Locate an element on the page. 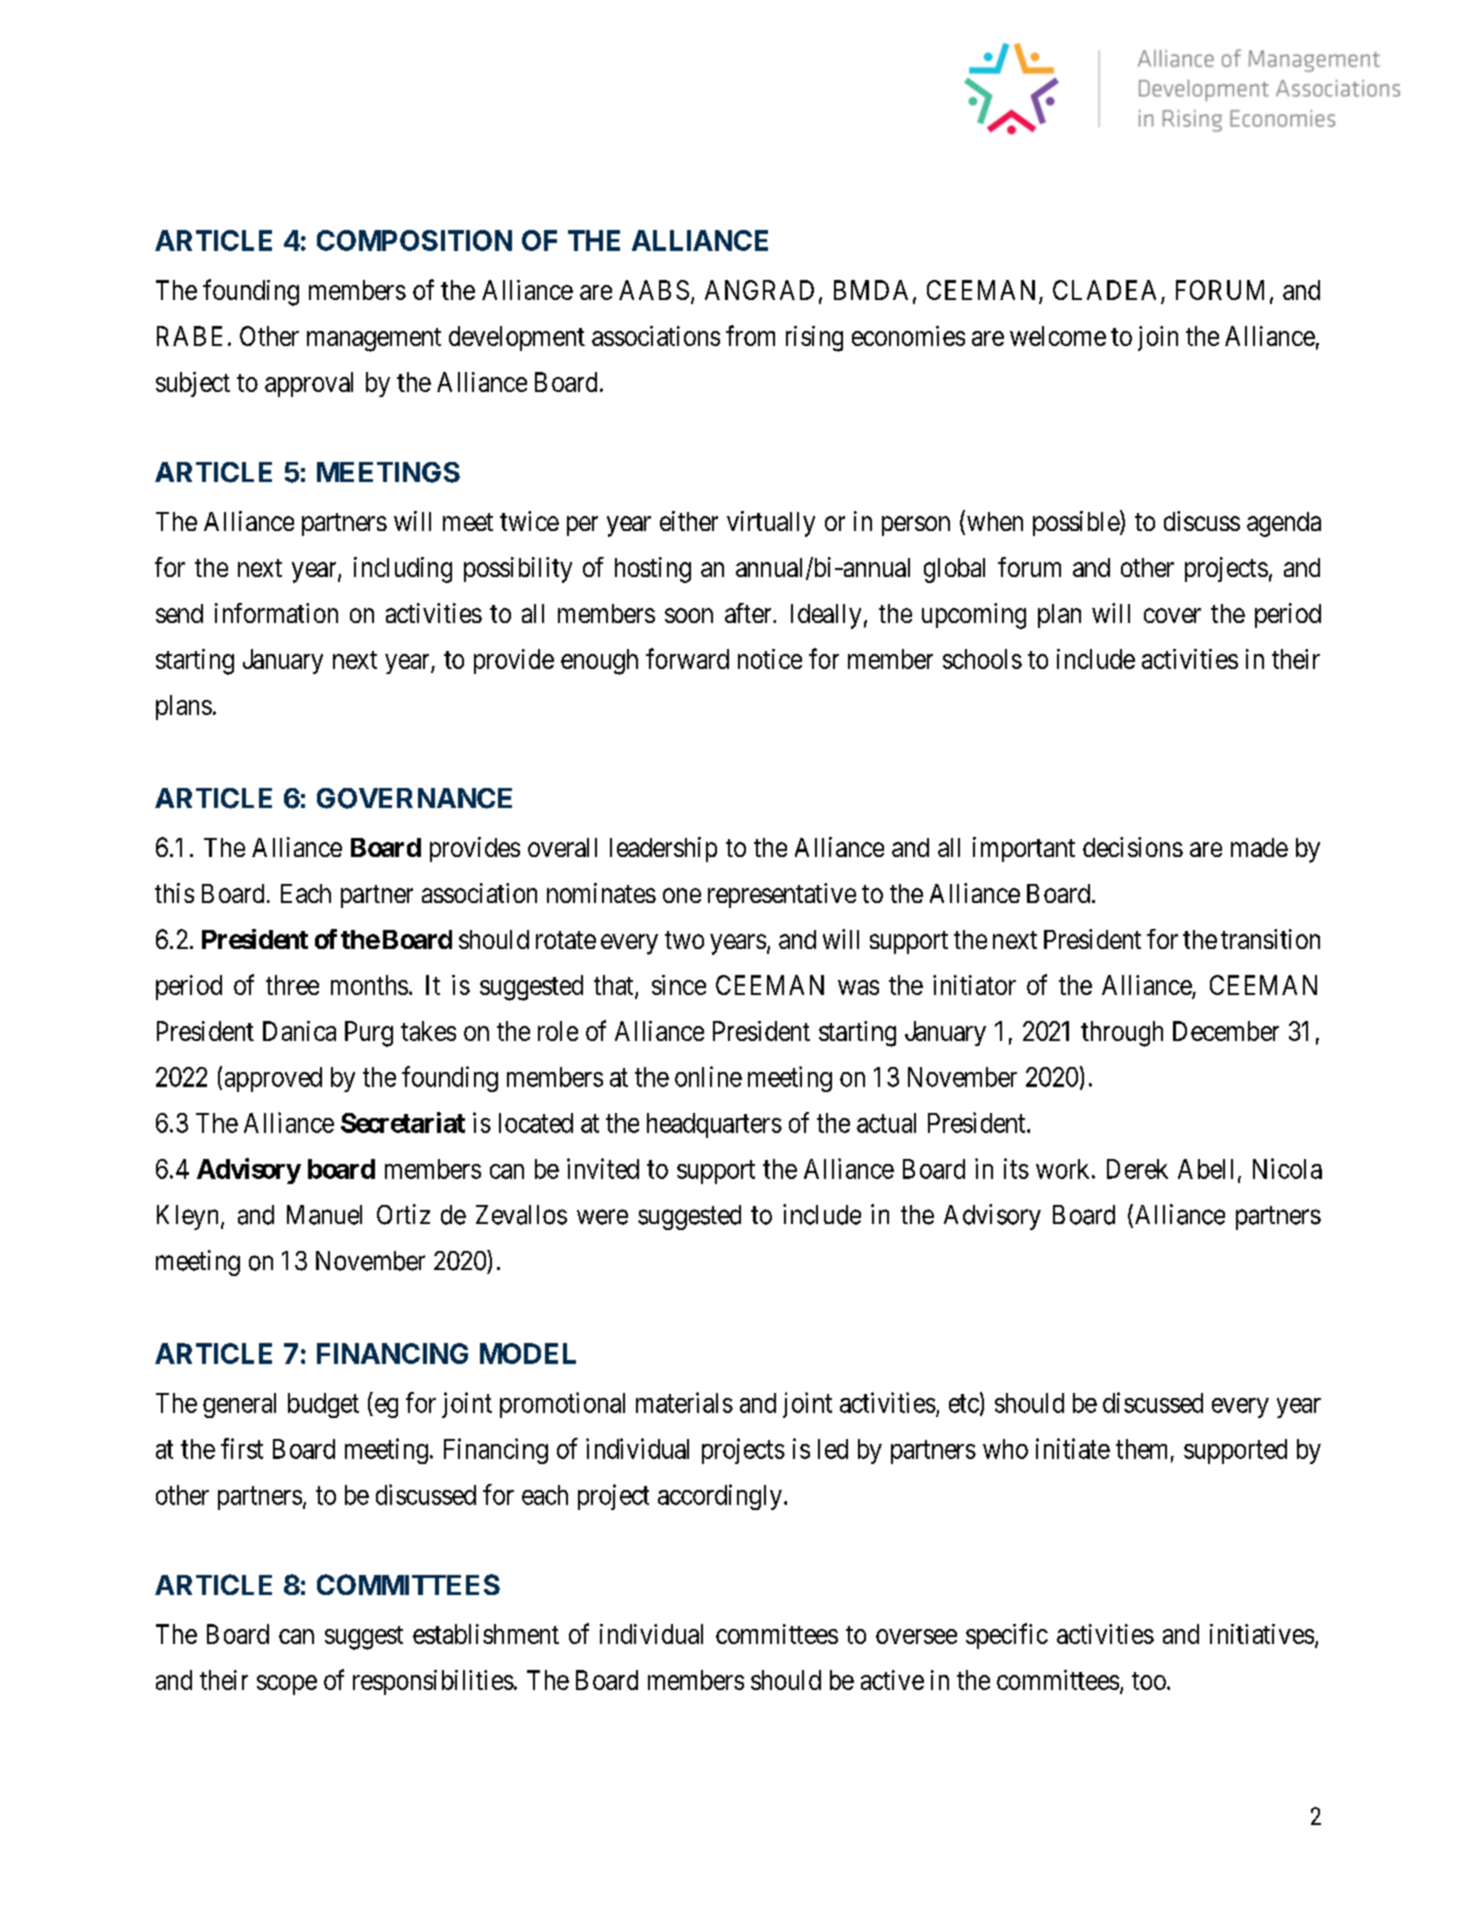 The width and height of the page is (1481, 1917). scope is located at coordinates (287, 1685).
